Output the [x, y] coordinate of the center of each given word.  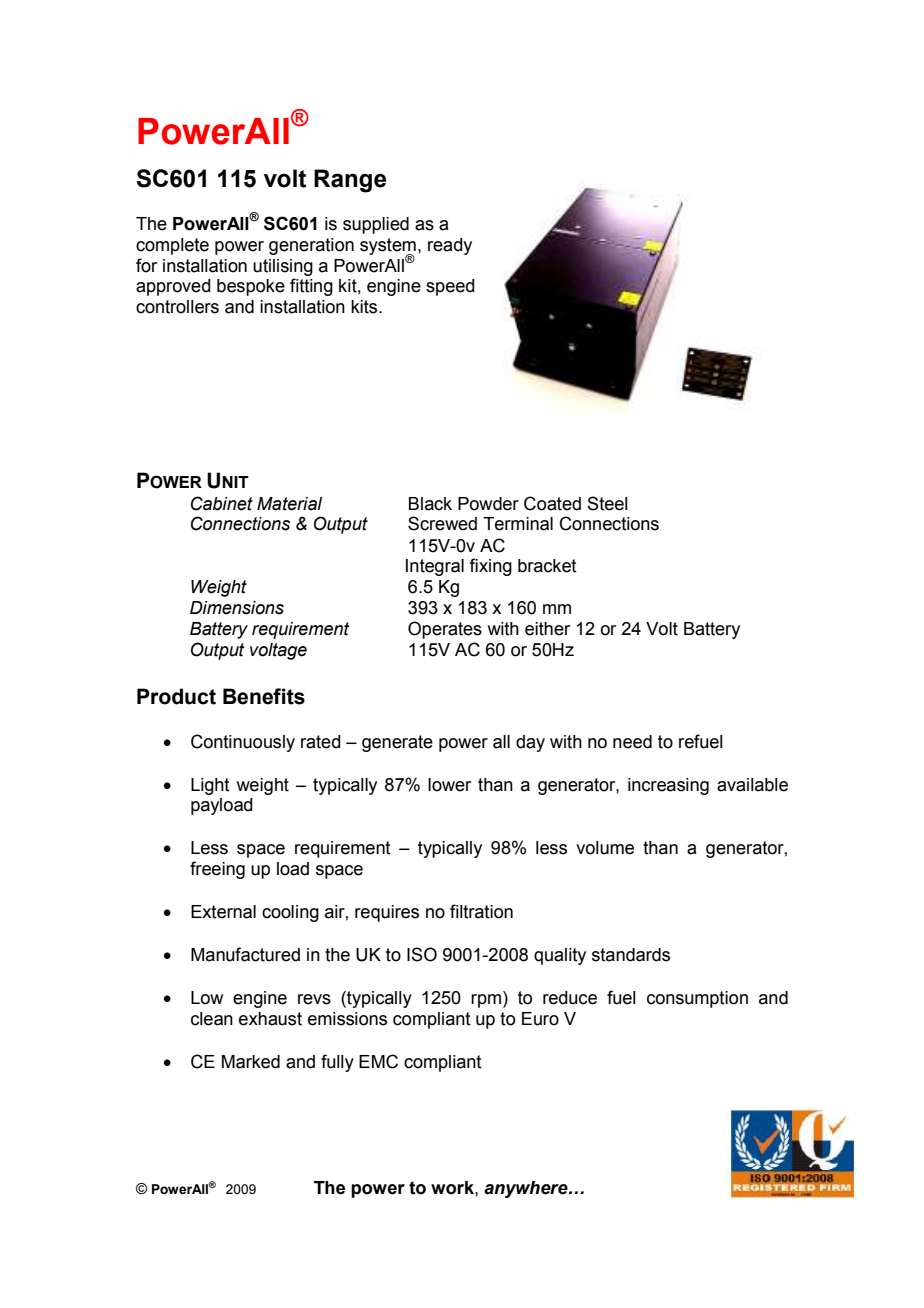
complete [172, 246]
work [453, 1188]
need [632, 742]
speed [450, 287]
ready [450, 246]
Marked [251, 1062]
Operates [445, 630]
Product [176, 696]
